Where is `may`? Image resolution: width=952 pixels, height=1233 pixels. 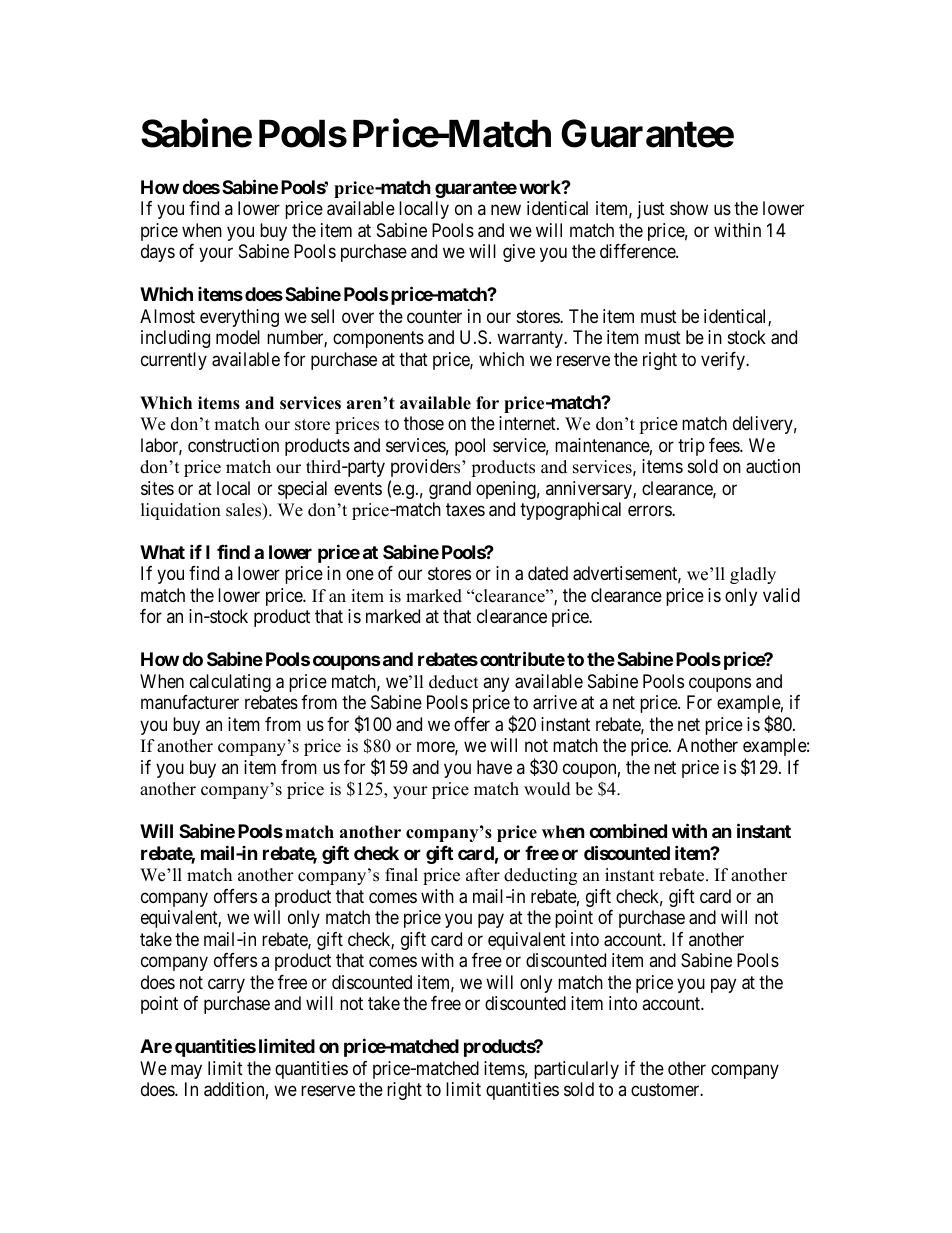 may is located at coordinates (186, 1071).
